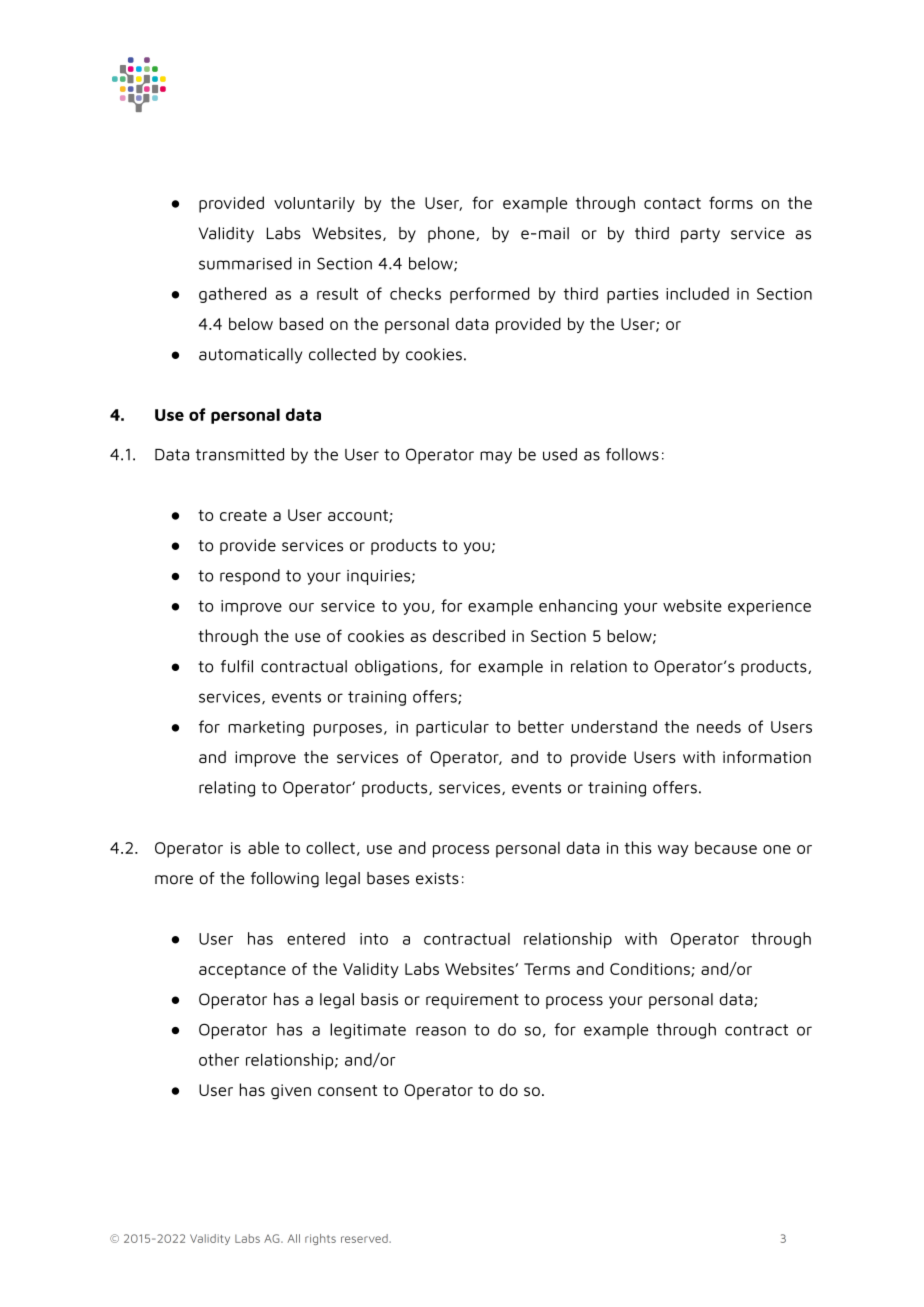 This image has height=1307, width=924. I want to click on particular, so click(452, 728).
